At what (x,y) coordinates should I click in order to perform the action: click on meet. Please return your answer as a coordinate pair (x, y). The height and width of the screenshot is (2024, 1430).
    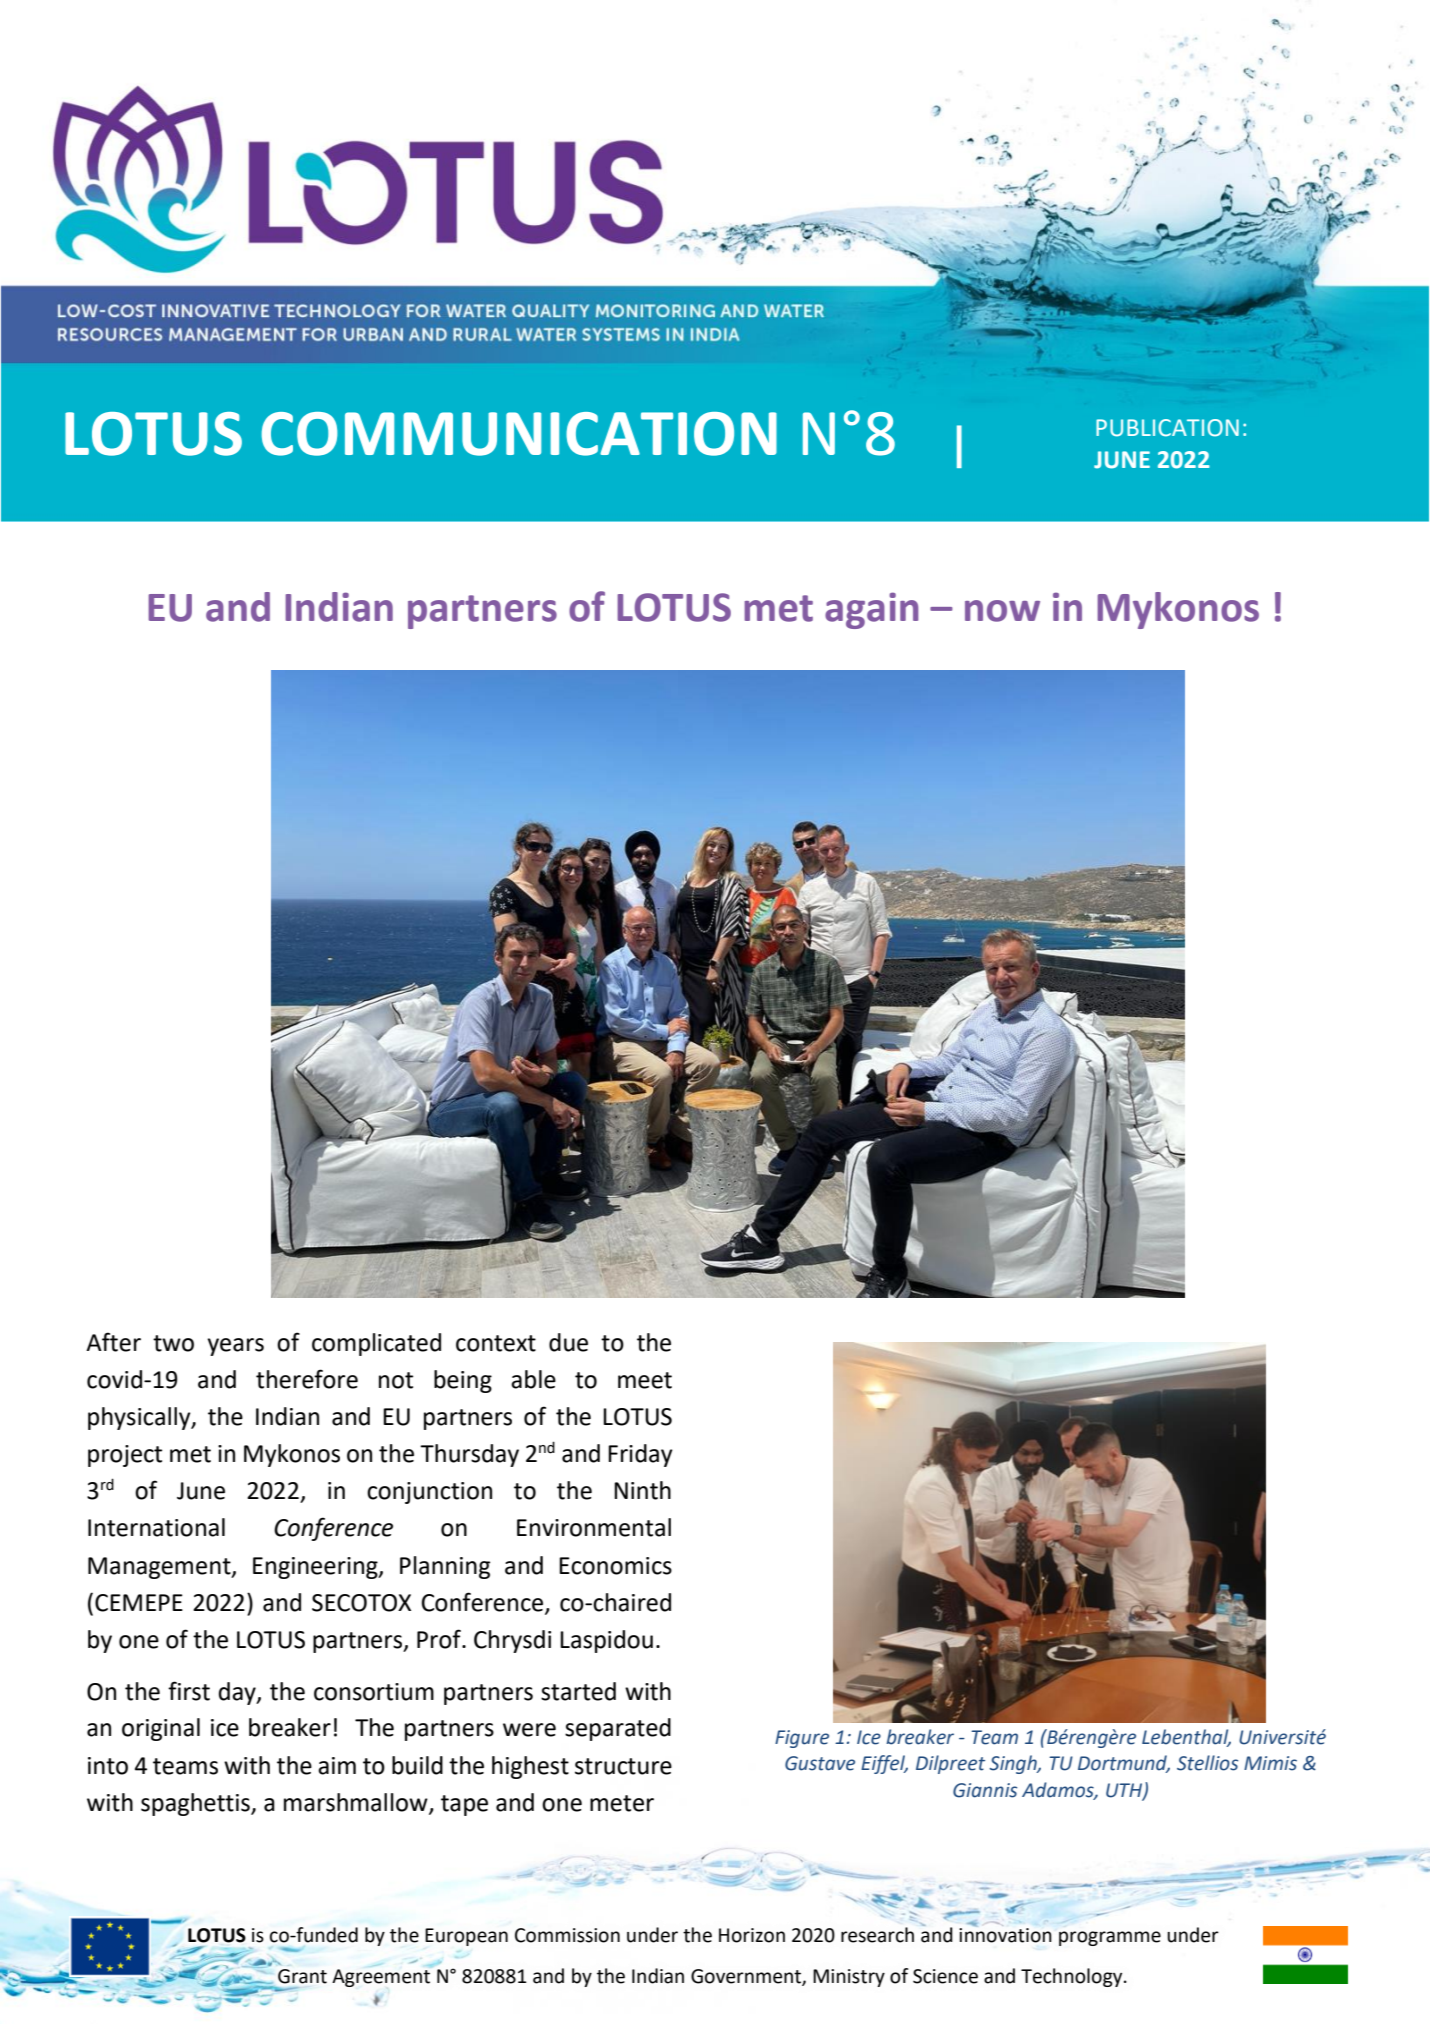
    Looking at the image, I should click on (645, 1380).
